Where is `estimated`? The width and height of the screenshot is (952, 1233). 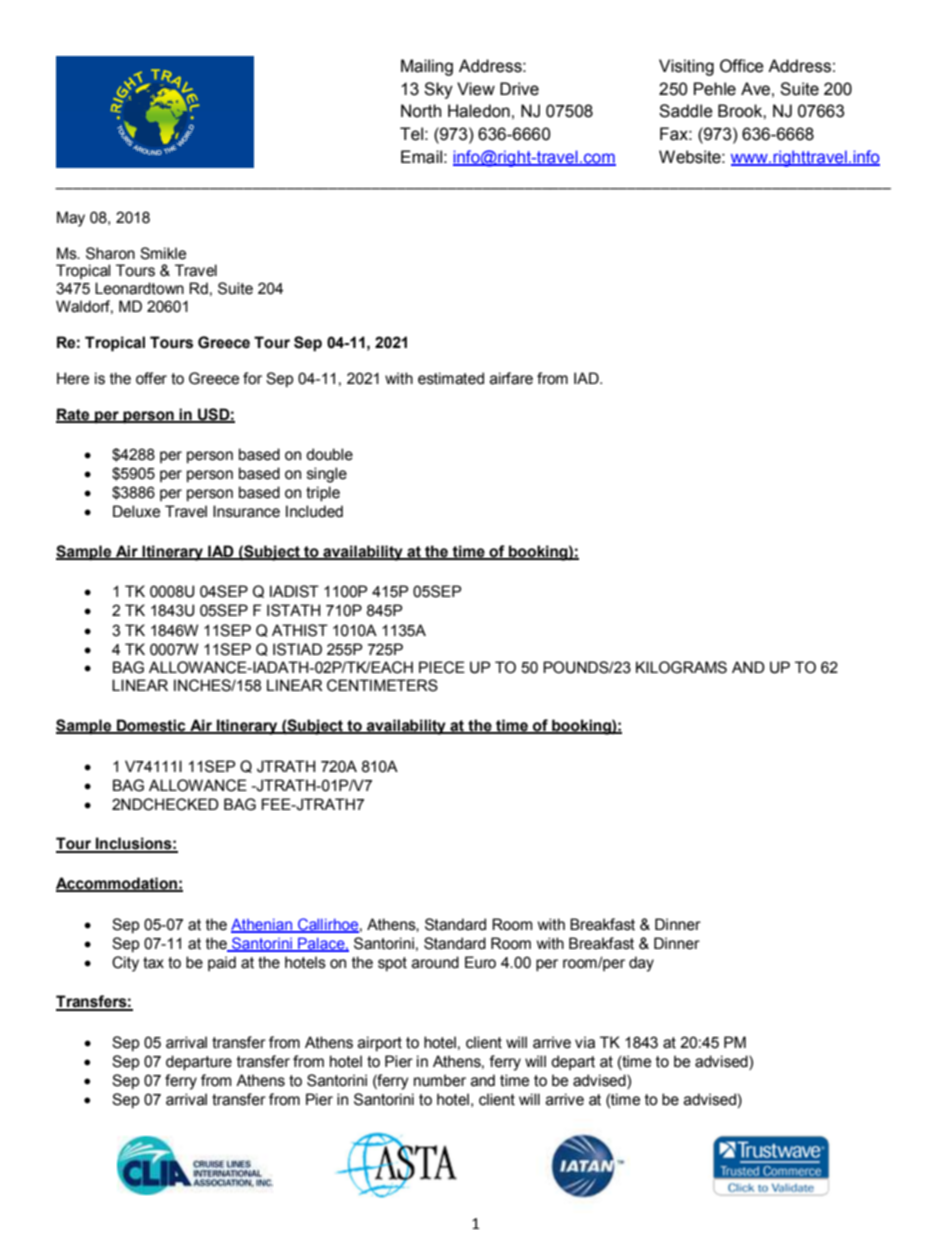
estimated is located at coordinates (451, 378).
